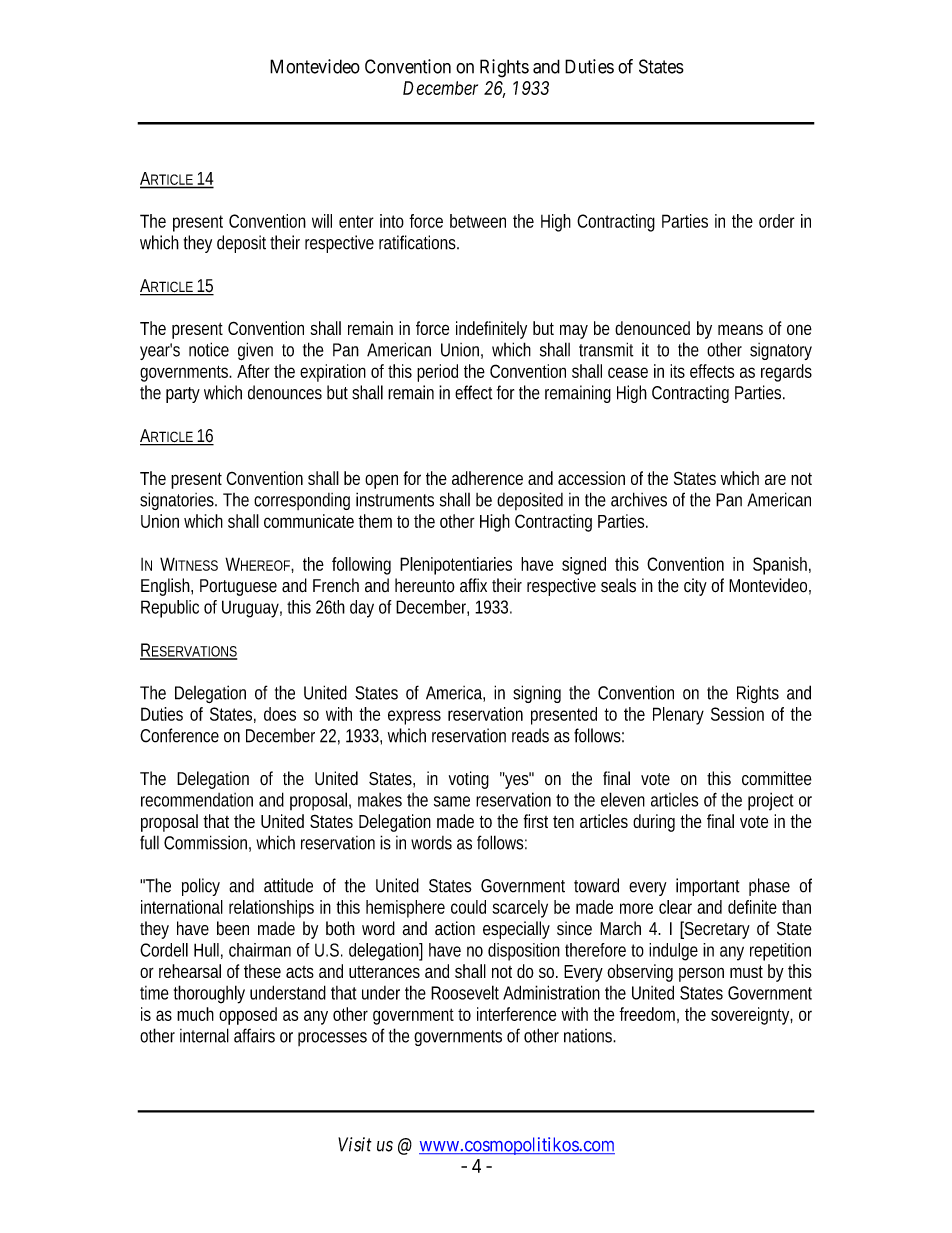 The width and height of the page is (952, 1233). Describe the element at coordinates (478, 221) in the page. I see `between` at that location.
